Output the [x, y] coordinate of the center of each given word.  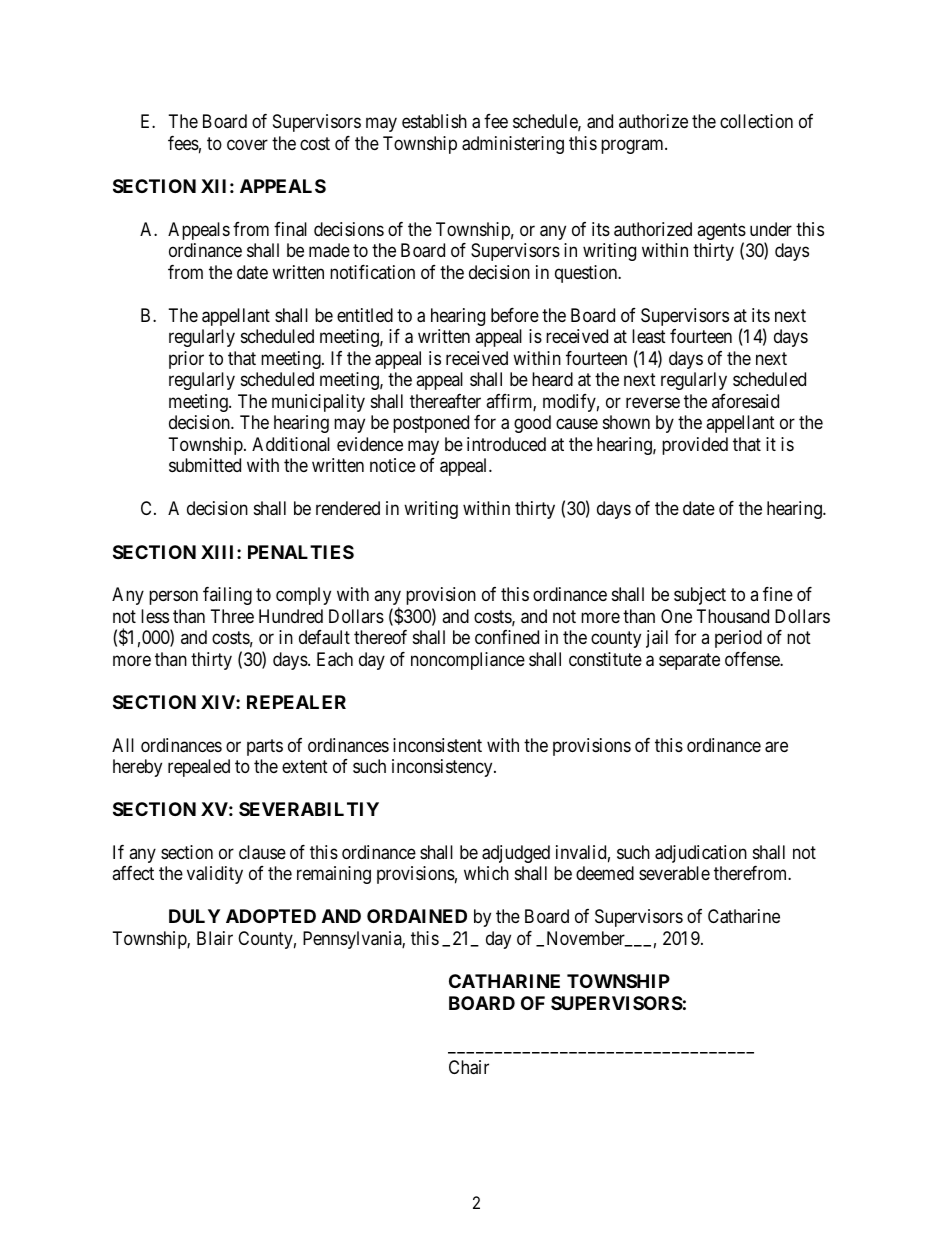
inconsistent [437, 745]
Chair [469, 1067]
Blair [215, 938]
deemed [605, 873]
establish [434, 121]
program [633, 146]
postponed [431, 424]
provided [695, 446]
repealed [199, 768]
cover [247, 144]
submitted [205, 465]
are [776, 747]
